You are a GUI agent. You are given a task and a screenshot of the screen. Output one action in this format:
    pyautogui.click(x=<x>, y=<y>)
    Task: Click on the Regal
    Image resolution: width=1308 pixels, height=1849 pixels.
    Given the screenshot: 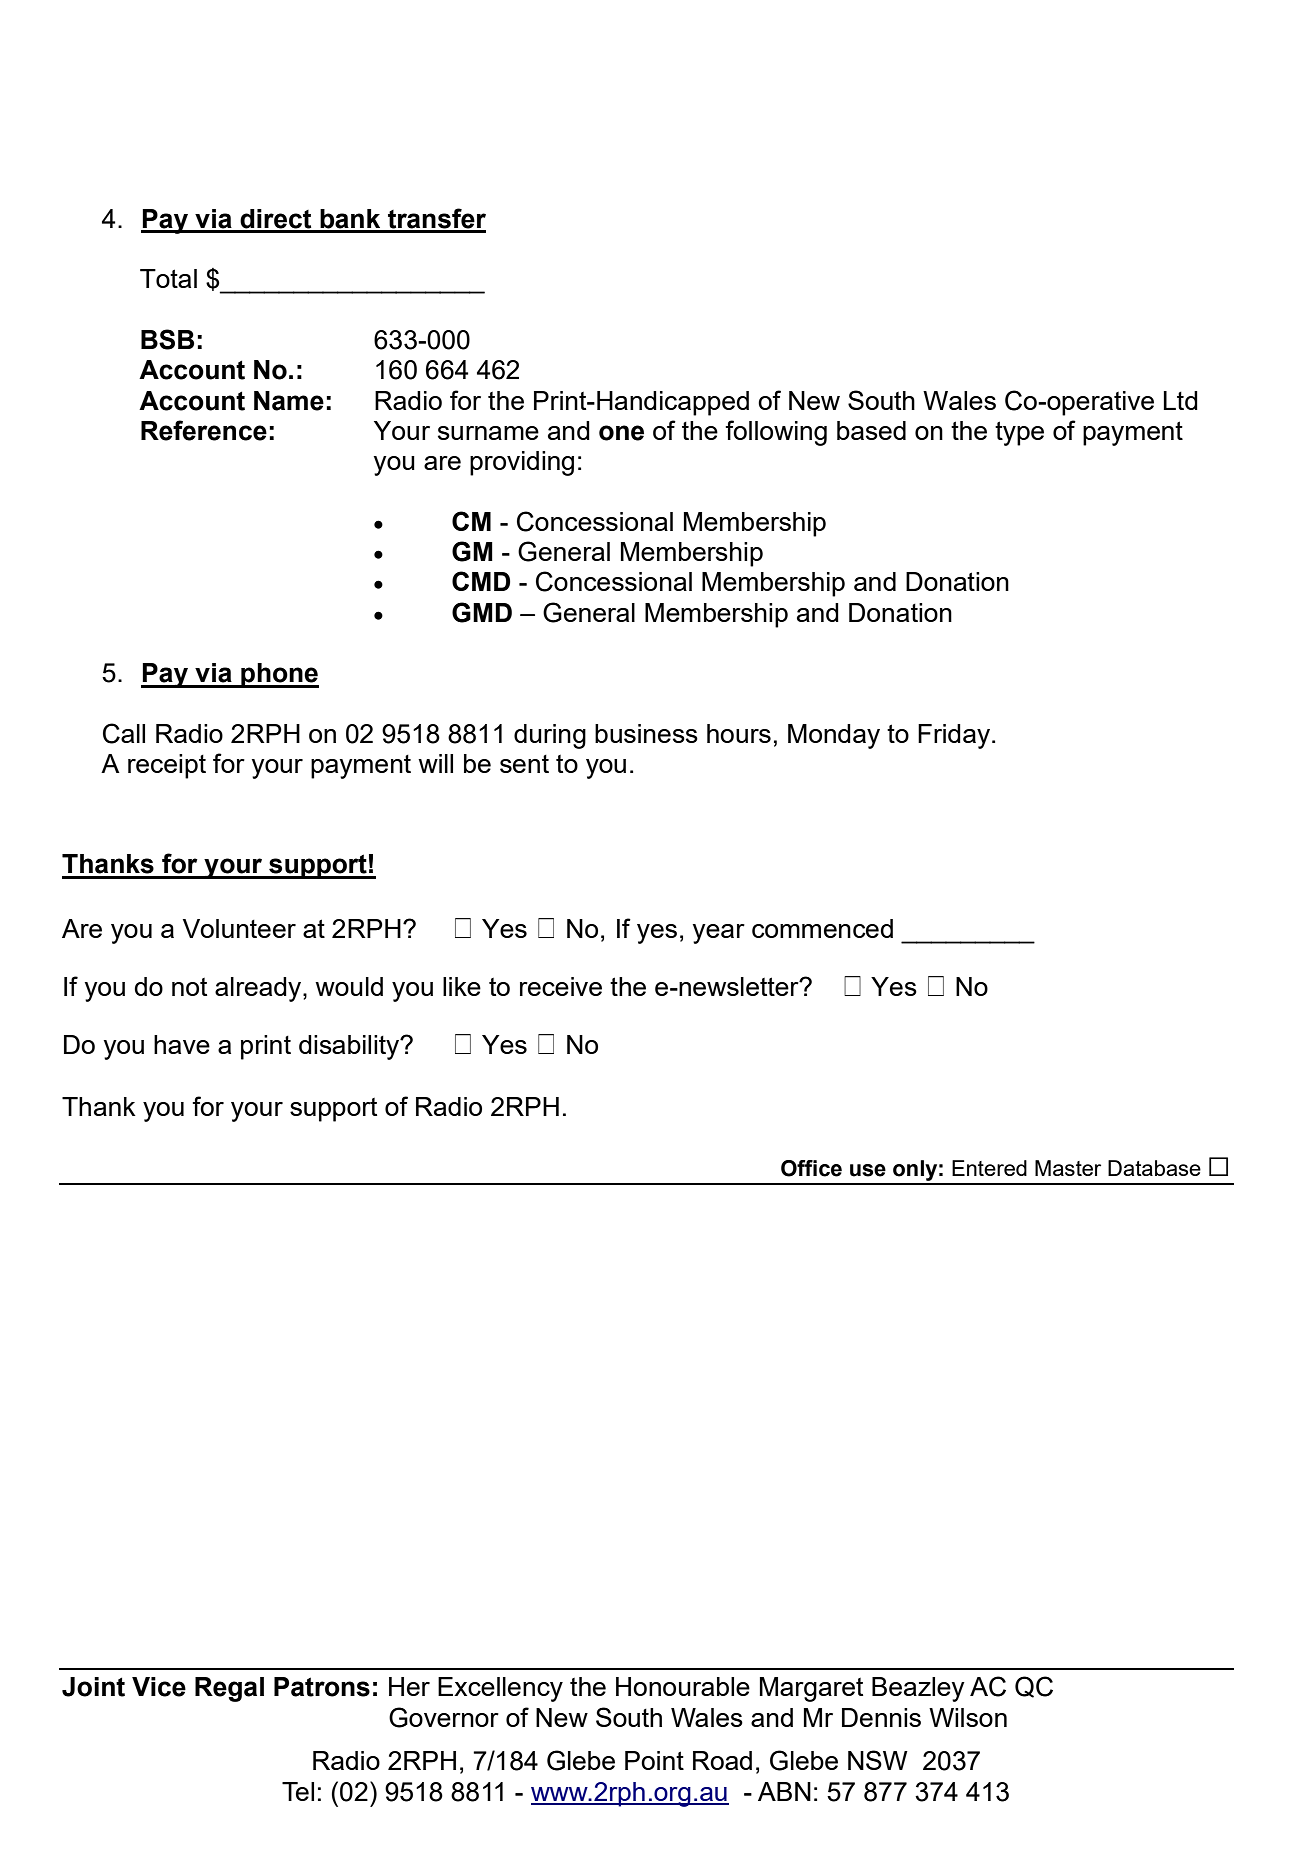 What is the action you would take?
    pyautogui.click(x=229, y=1689)
